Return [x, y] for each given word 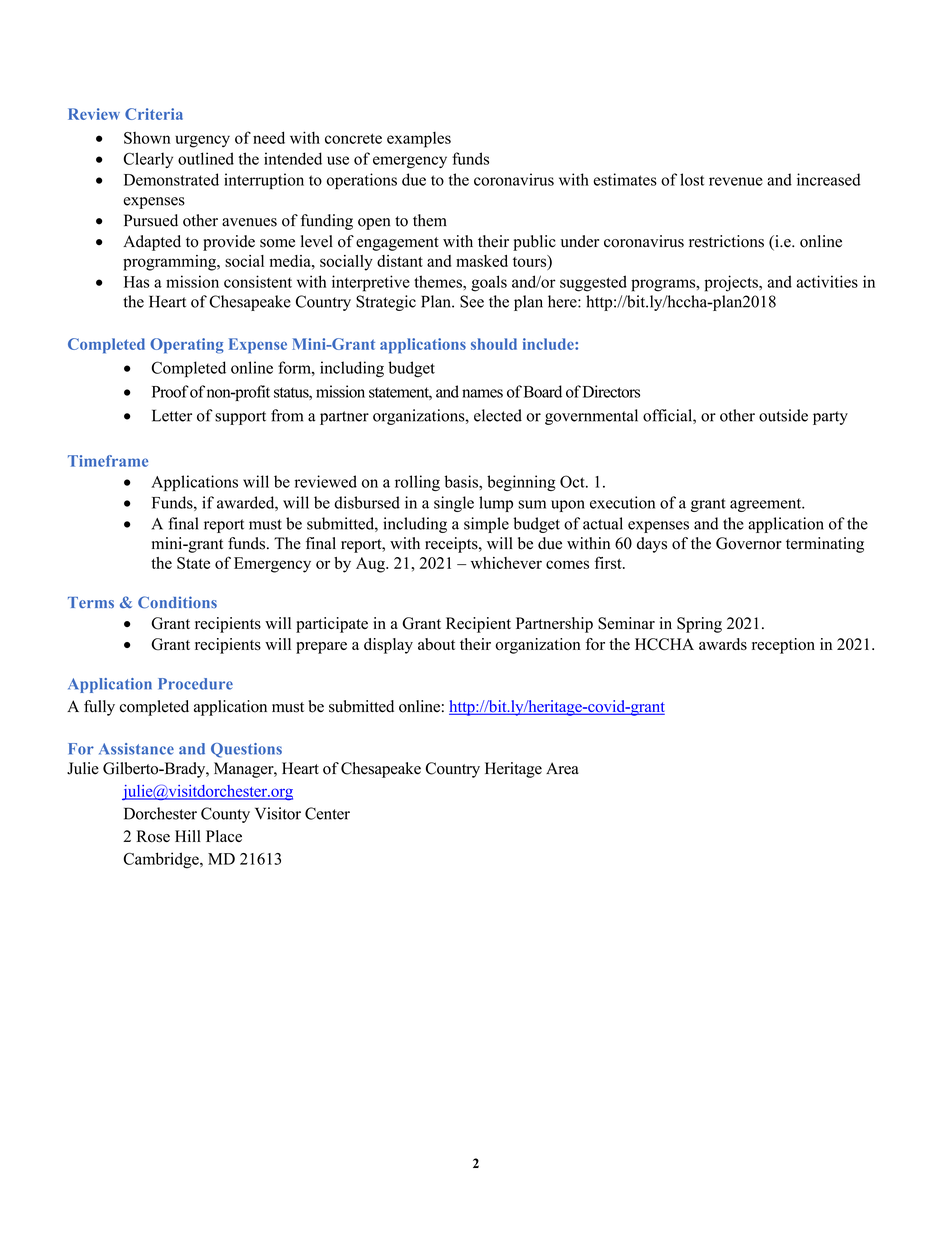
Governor [749, 543]
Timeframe [108, 461]
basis [462, 481]
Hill [188, 836]
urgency [202, 141]
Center [327, 813]
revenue [736, 181]
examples [419, 140]
